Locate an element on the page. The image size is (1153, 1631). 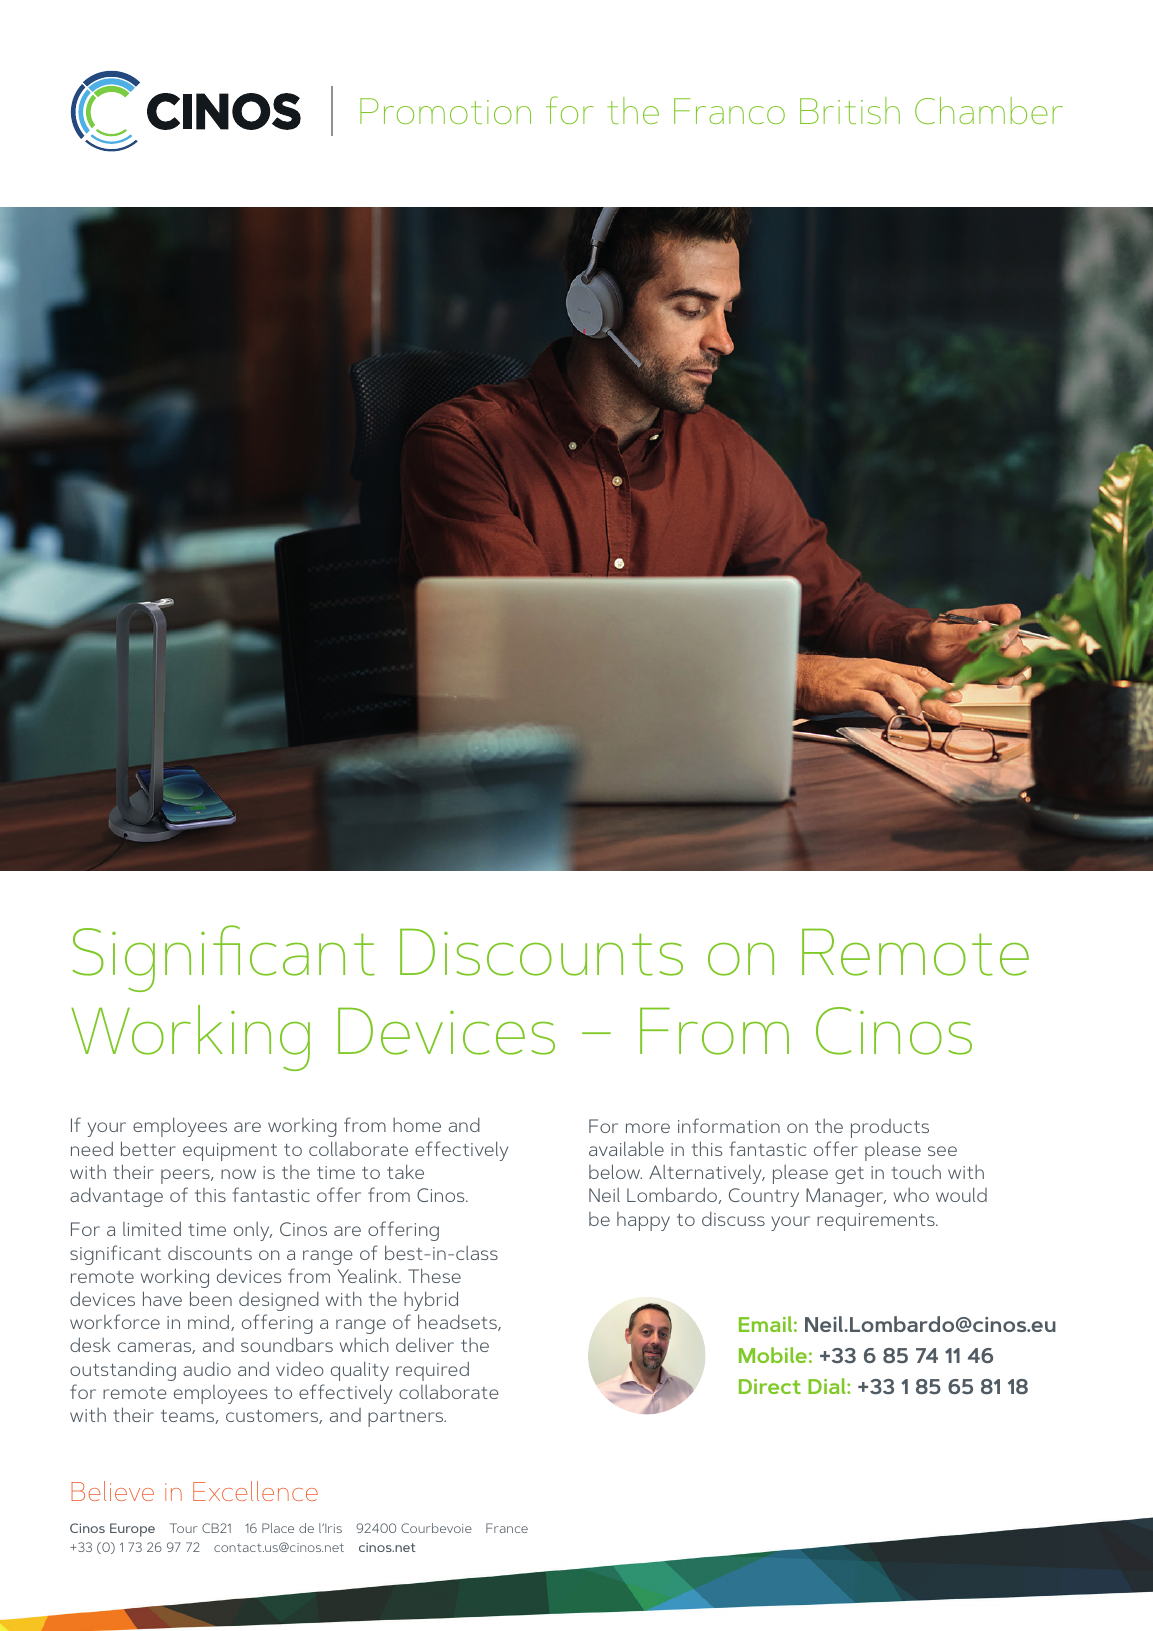
Chamber is located at coordinates (989, 110).
